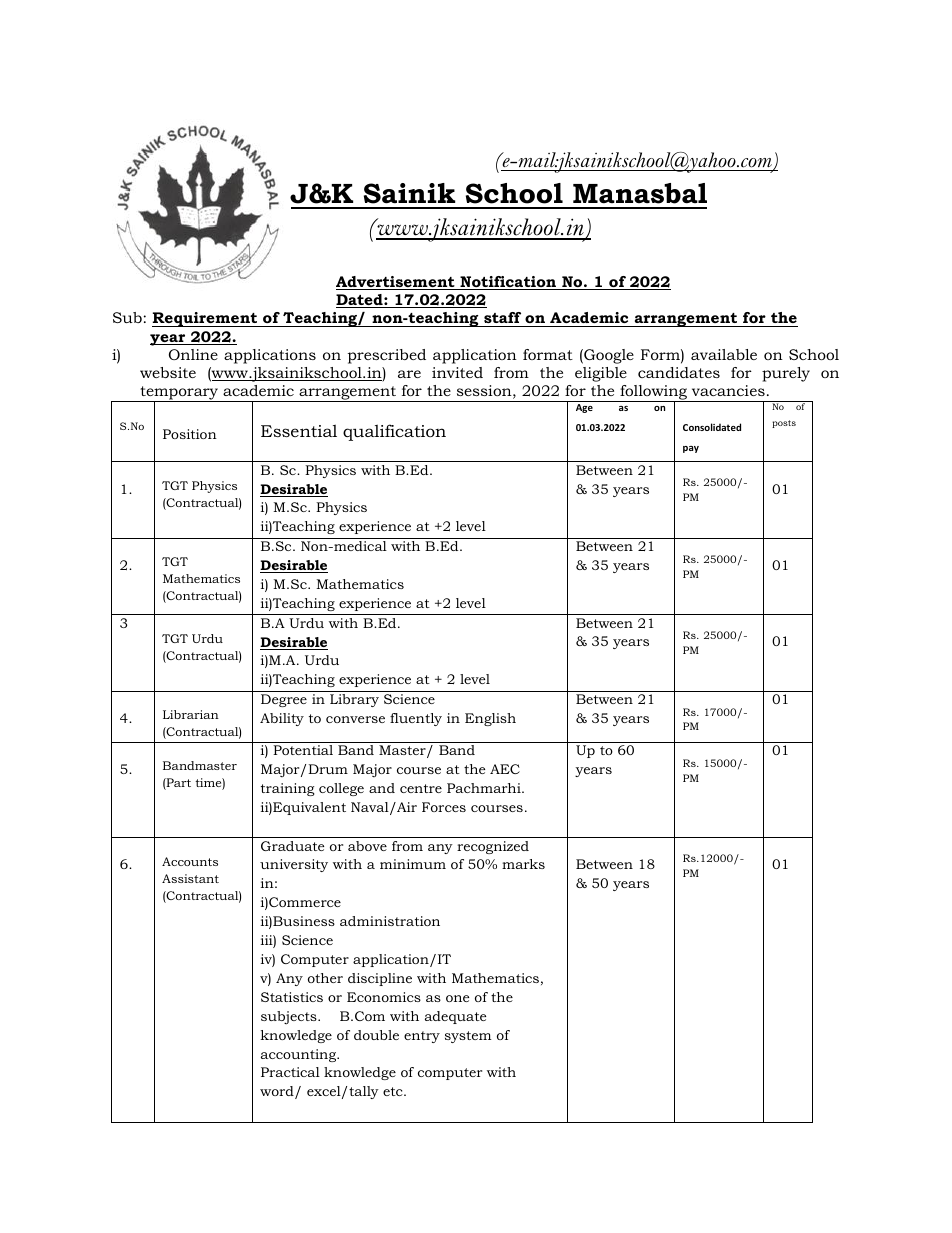 The height and width of the screenshot is (1233, 952). What do you see at coordinates (691, 449) in the screenshot?
I see `pay` at bounding box center [691, 449].
